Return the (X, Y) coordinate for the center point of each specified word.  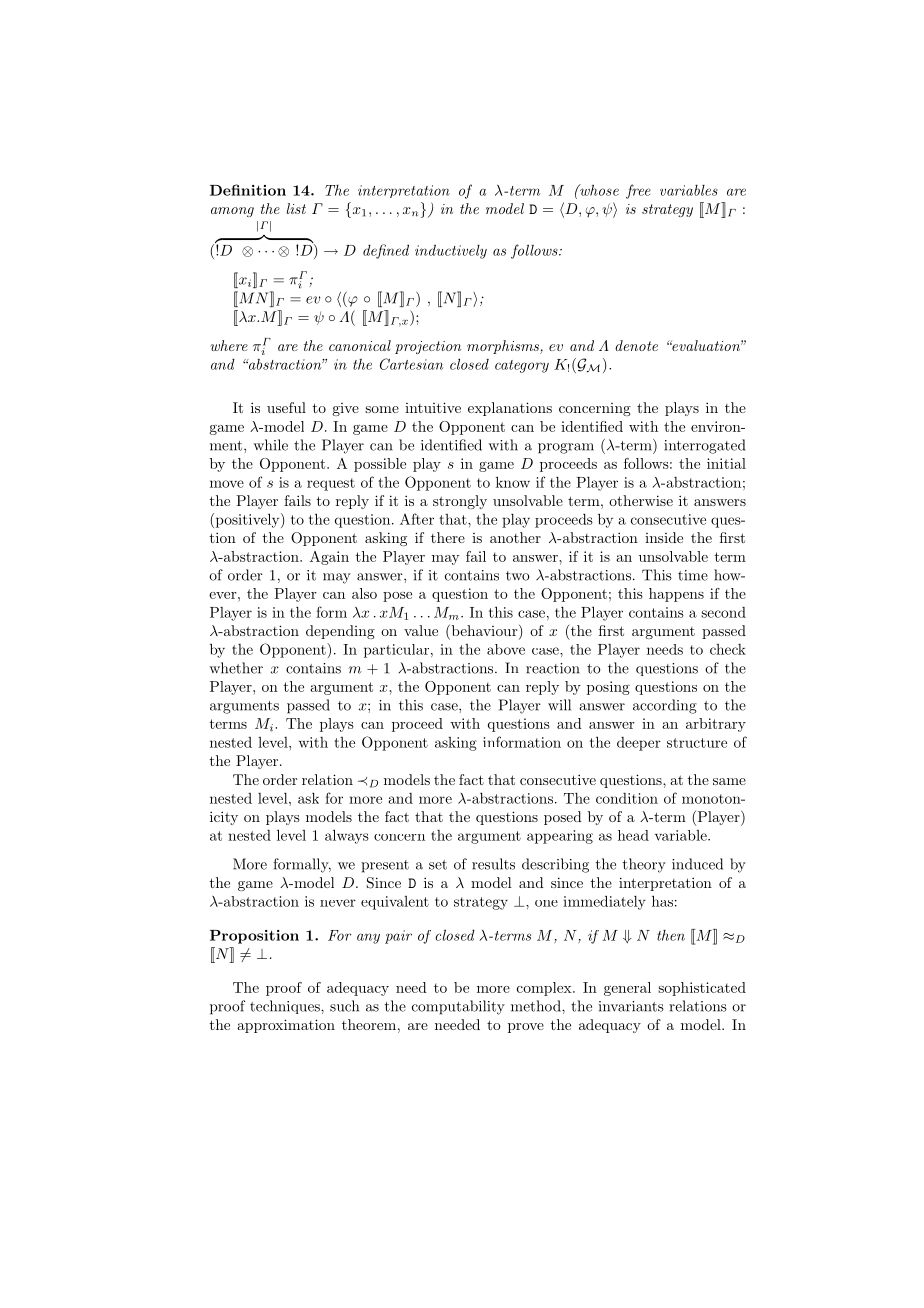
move (227, 484)
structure (697, 743)
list (296, 208)
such (344, 1006)
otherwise (641, 500)
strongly (460, 502)
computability (458, 1007)
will (559, 705)
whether (236, 668)
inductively (451, 252)
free (638, 191)
